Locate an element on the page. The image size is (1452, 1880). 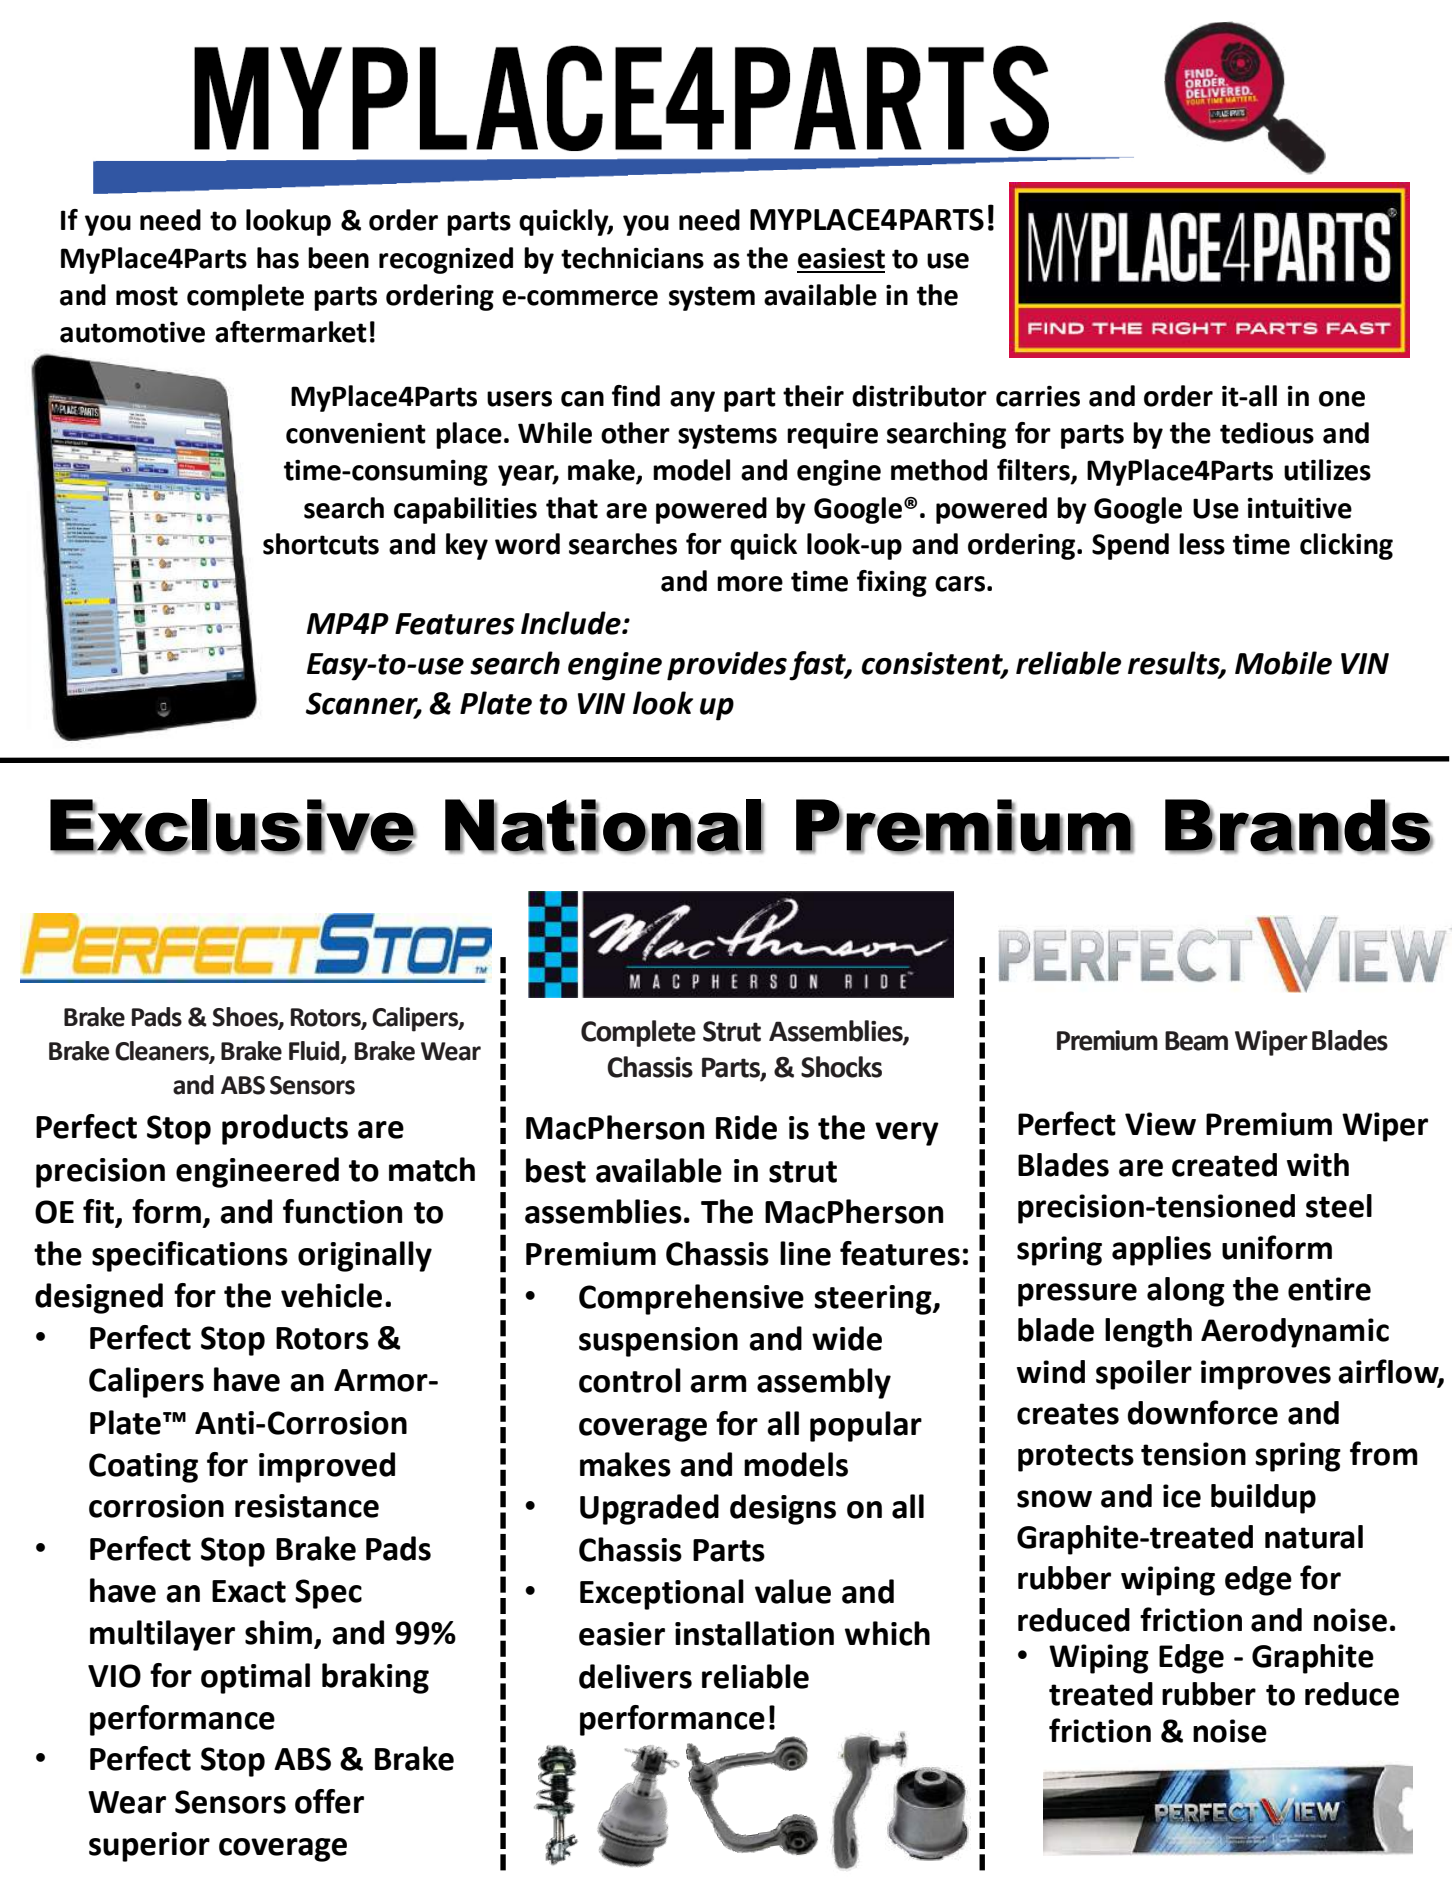
offer is located at coordinates (329, 1801).
